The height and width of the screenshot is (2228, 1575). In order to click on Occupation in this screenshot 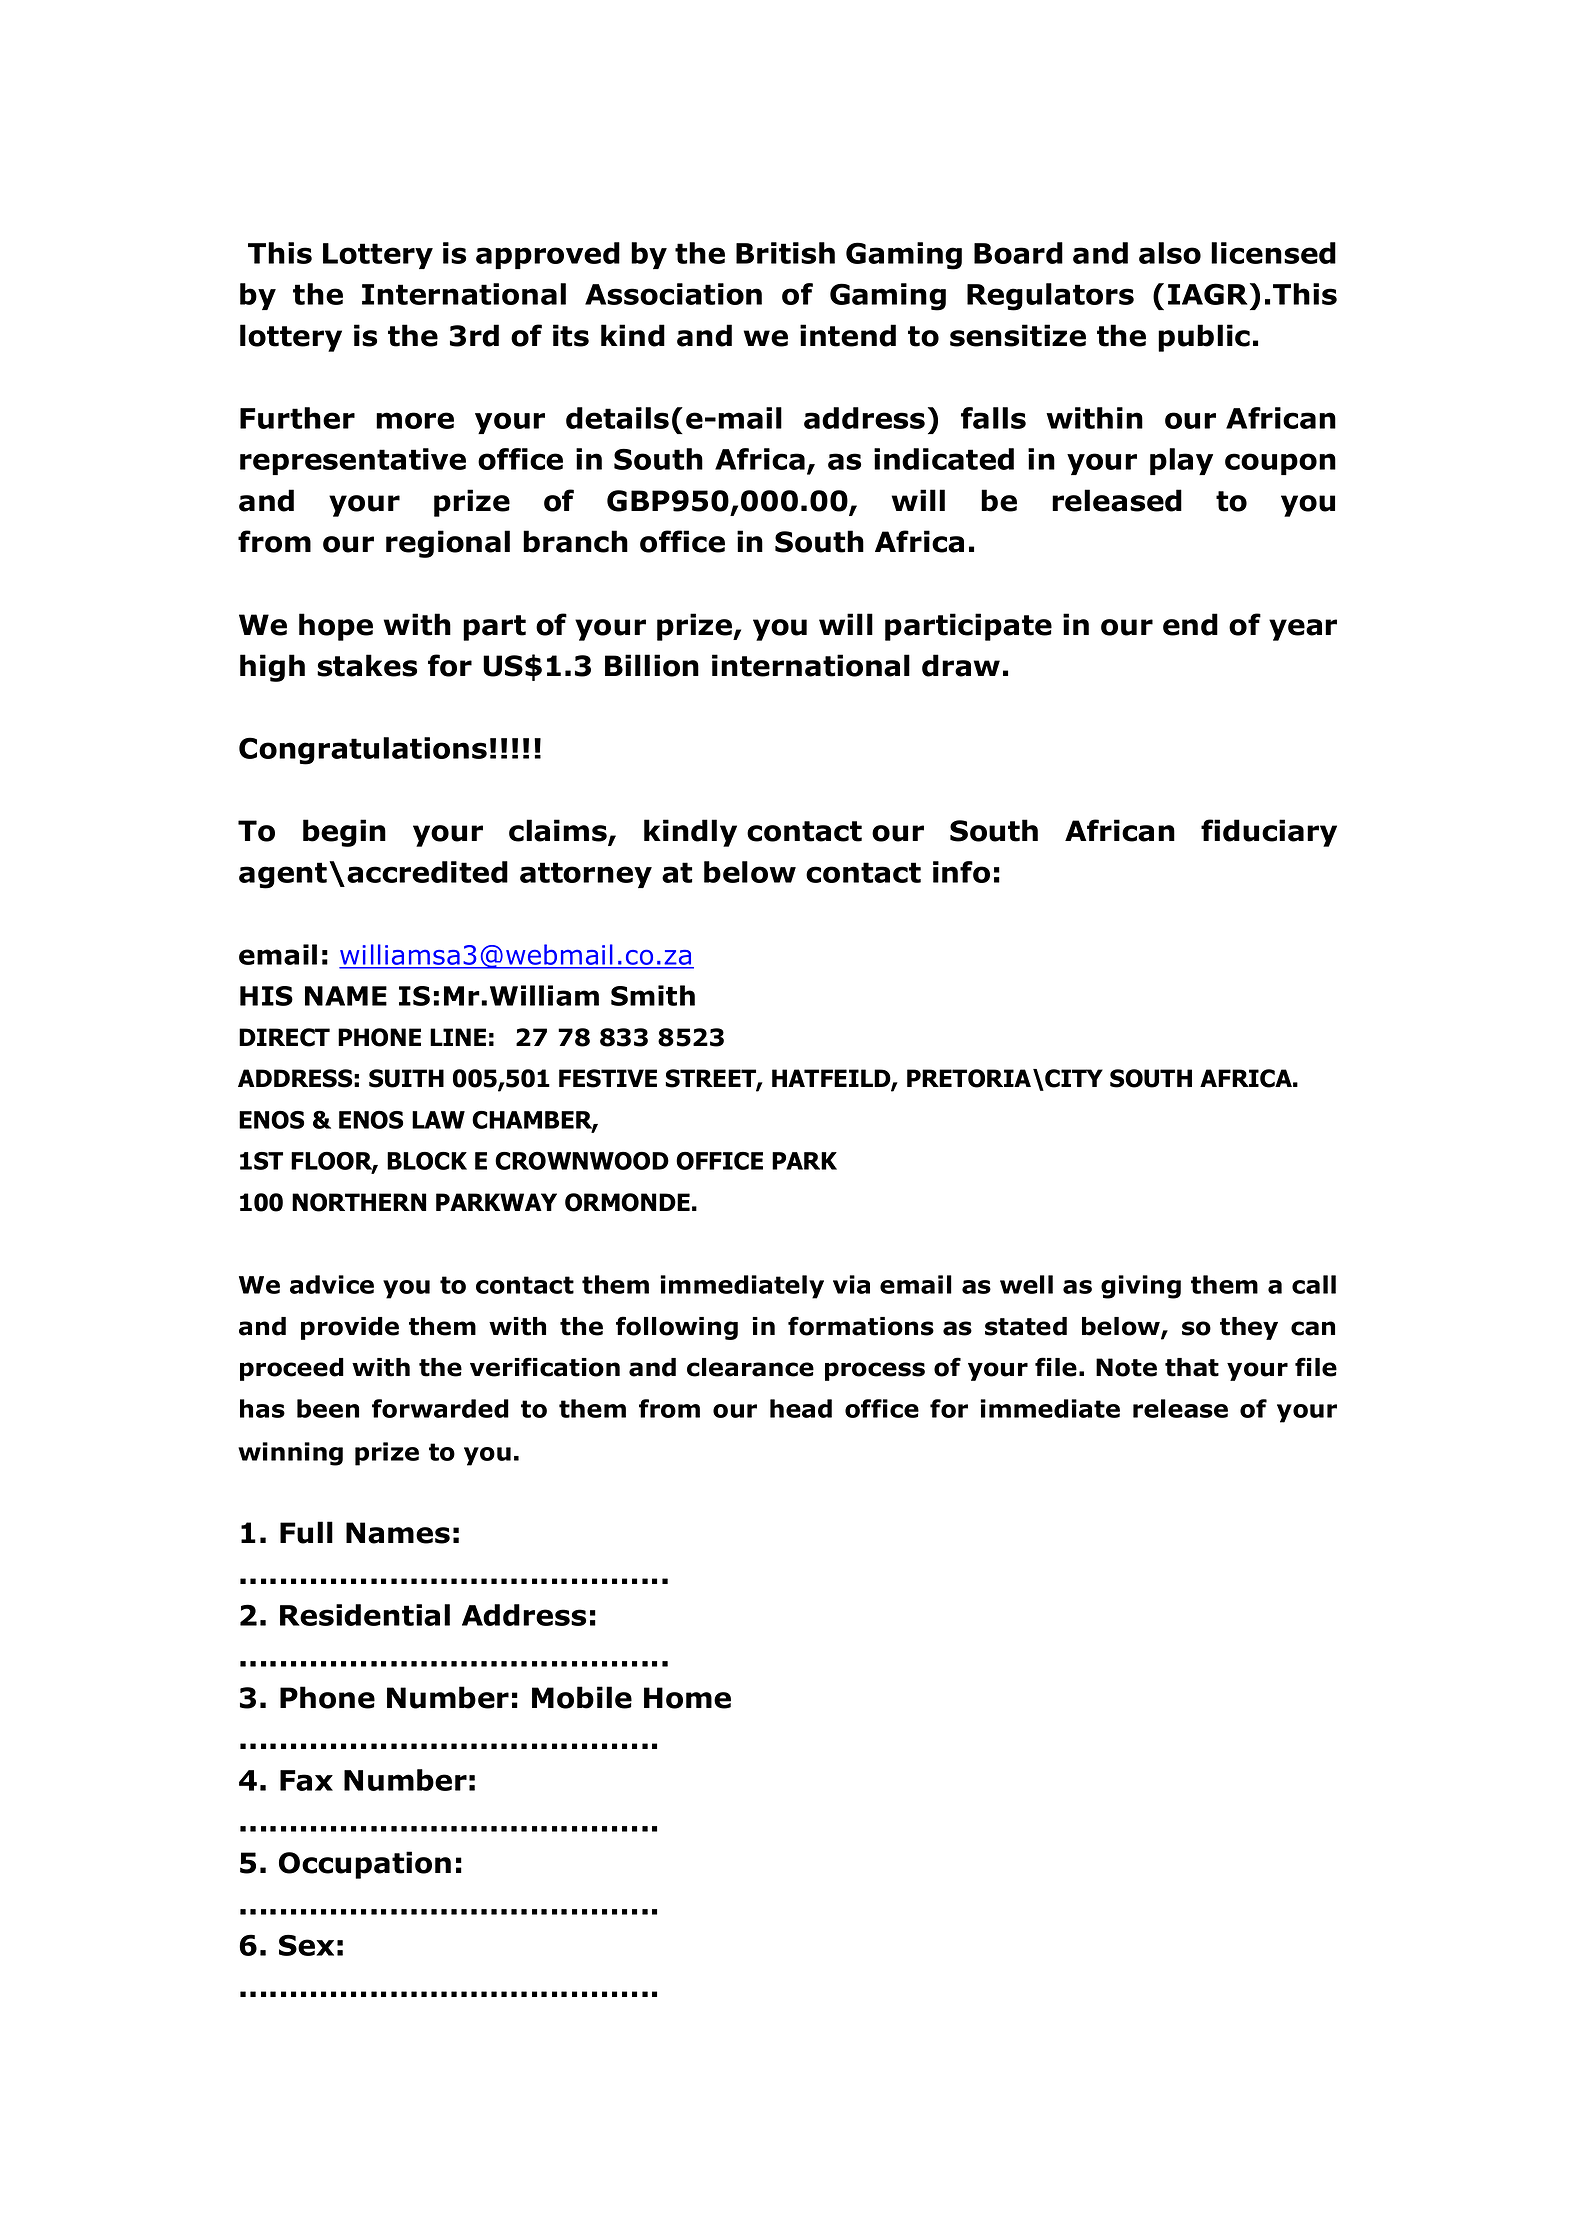, I will do `click(365, 1865)`.
